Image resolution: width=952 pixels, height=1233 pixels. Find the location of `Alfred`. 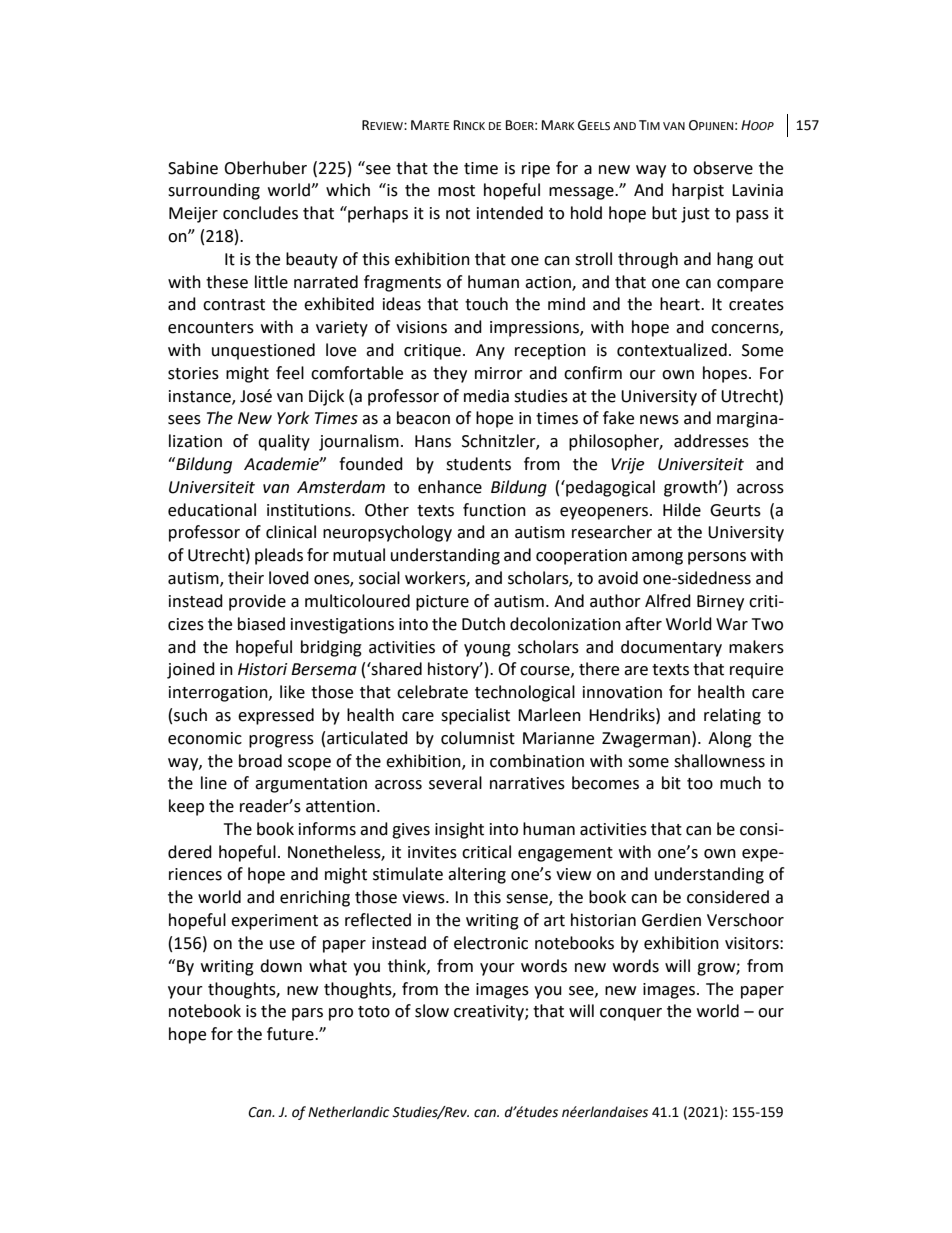

Alfred is located at coordinates (668, 601).
